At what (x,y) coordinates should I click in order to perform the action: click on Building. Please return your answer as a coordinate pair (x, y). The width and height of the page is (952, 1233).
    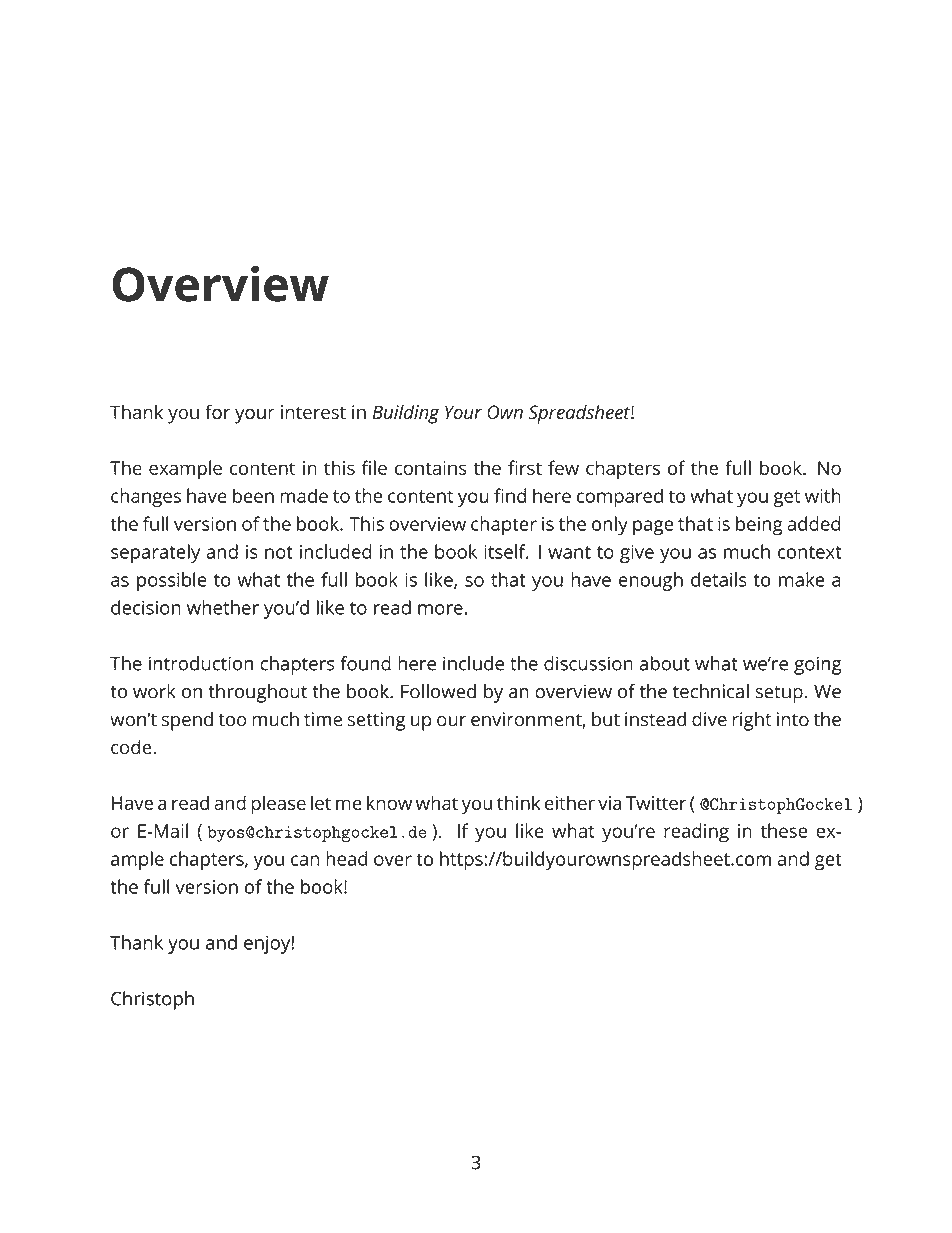
    Looking at the image, I should click on (406, 414).
